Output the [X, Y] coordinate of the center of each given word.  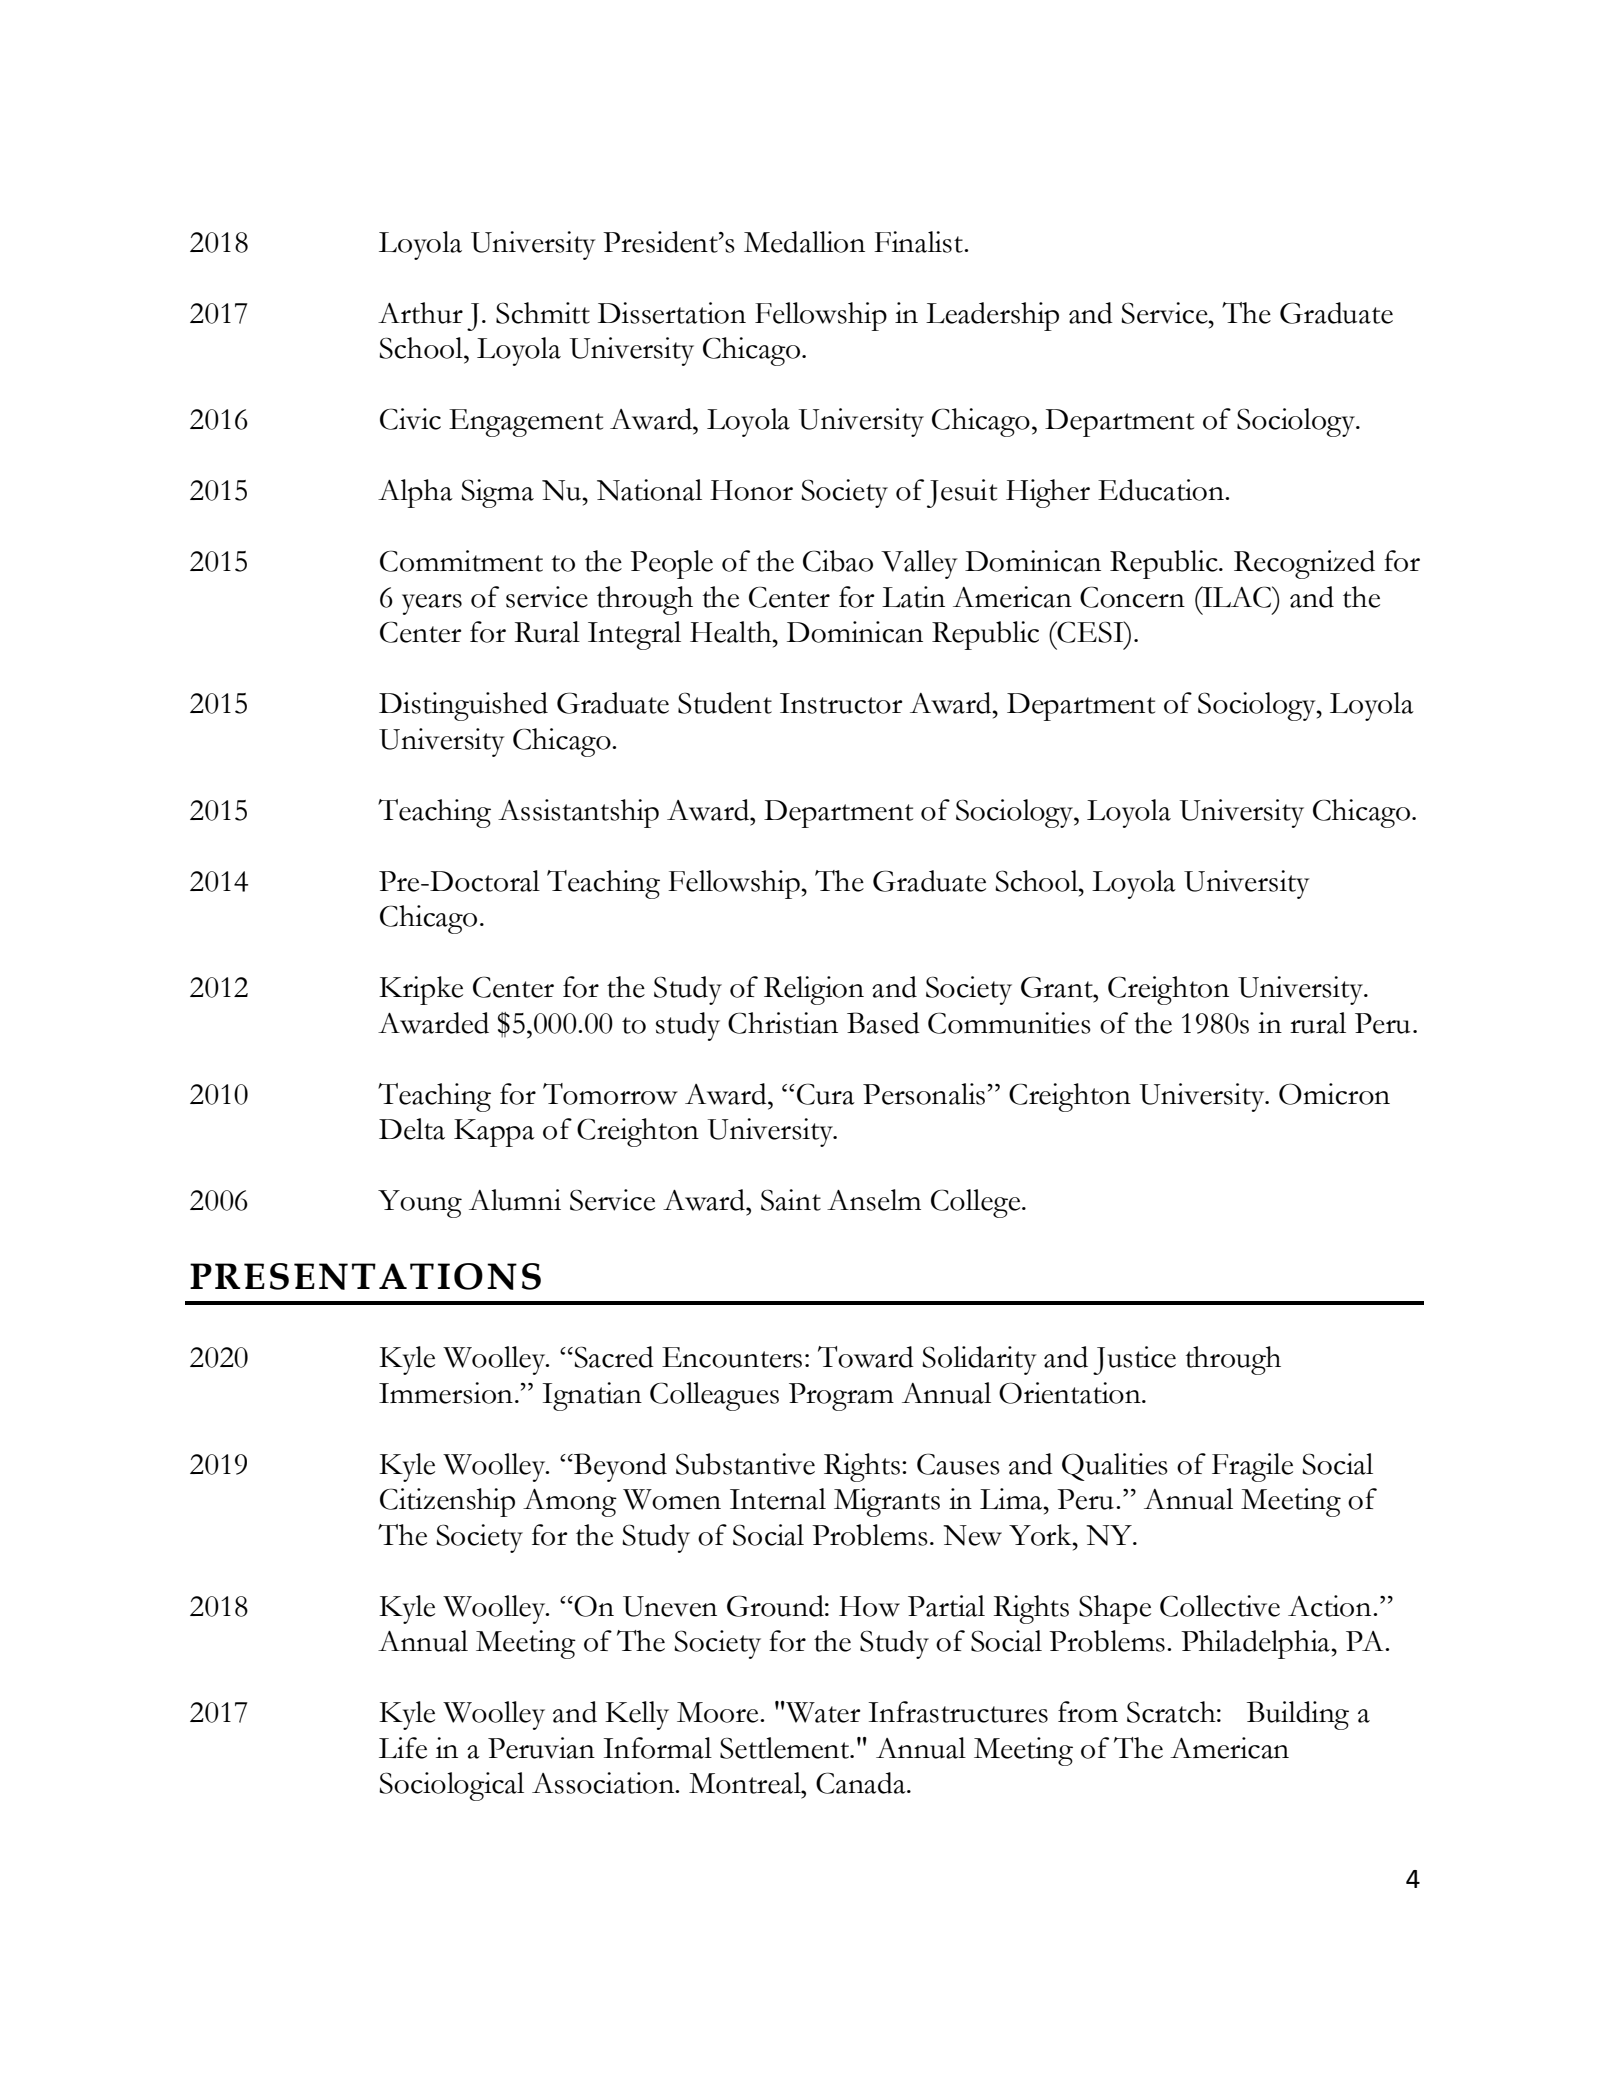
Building [1298, 1715]
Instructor [841, 703]
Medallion [804, 242]
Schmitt [543, 313]
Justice [1134, 1360]
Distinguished [463, 706]
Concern [1132, 597]
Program [841, 1397]
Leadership [992, 316]
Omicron [1334, 1094]
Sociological [451, 1786]
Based [883, 1023]
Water [822, 1712]
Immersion [446, 1393]
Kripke [421, 990]
